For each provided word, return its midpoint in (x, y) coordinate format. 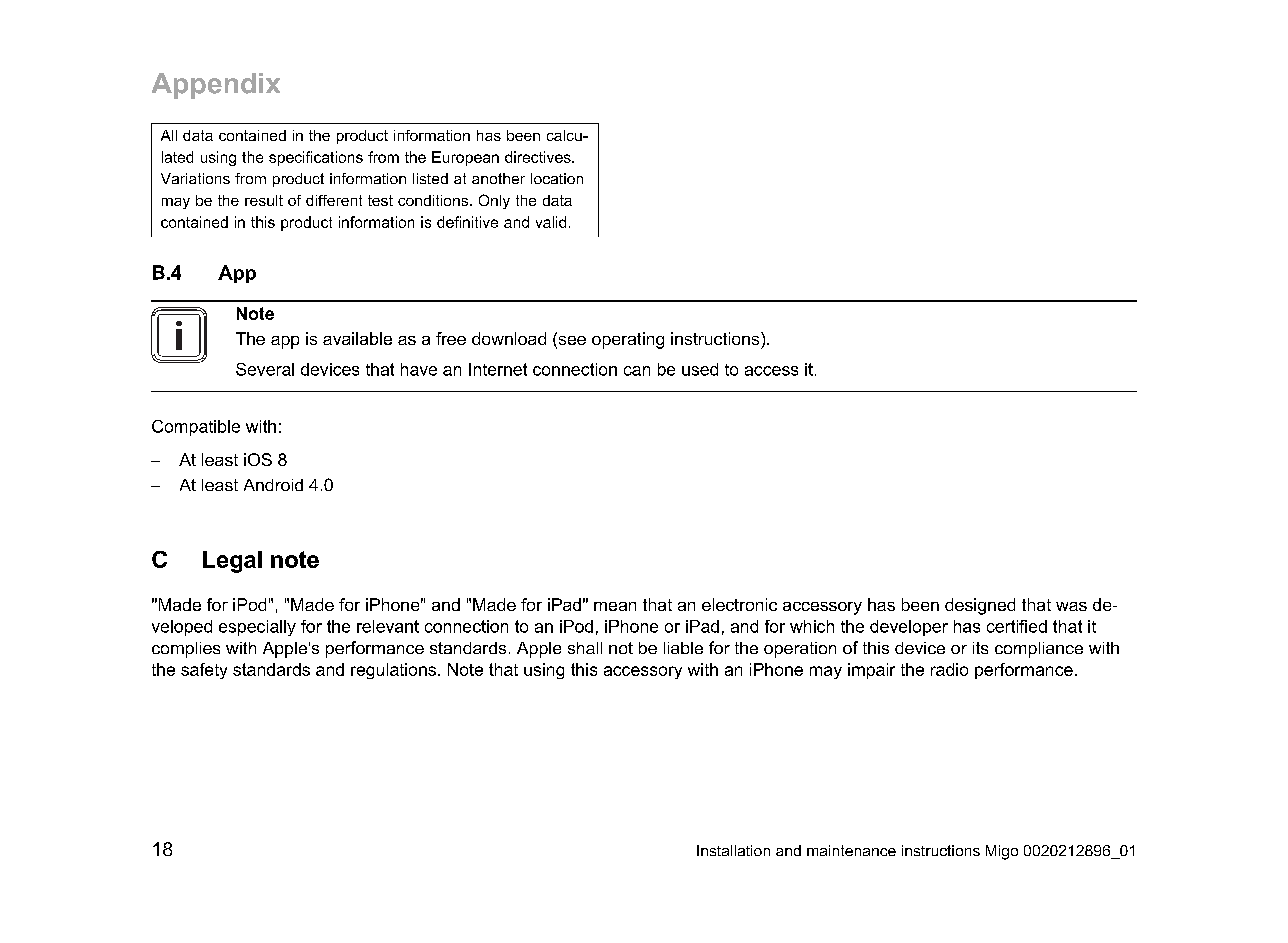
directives (539, 157)
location (557, 178)
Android (273, 485)
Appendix (216, 86)
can (637, 371)
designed (980, 606)
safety (204, 671)
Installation (733, 850)
